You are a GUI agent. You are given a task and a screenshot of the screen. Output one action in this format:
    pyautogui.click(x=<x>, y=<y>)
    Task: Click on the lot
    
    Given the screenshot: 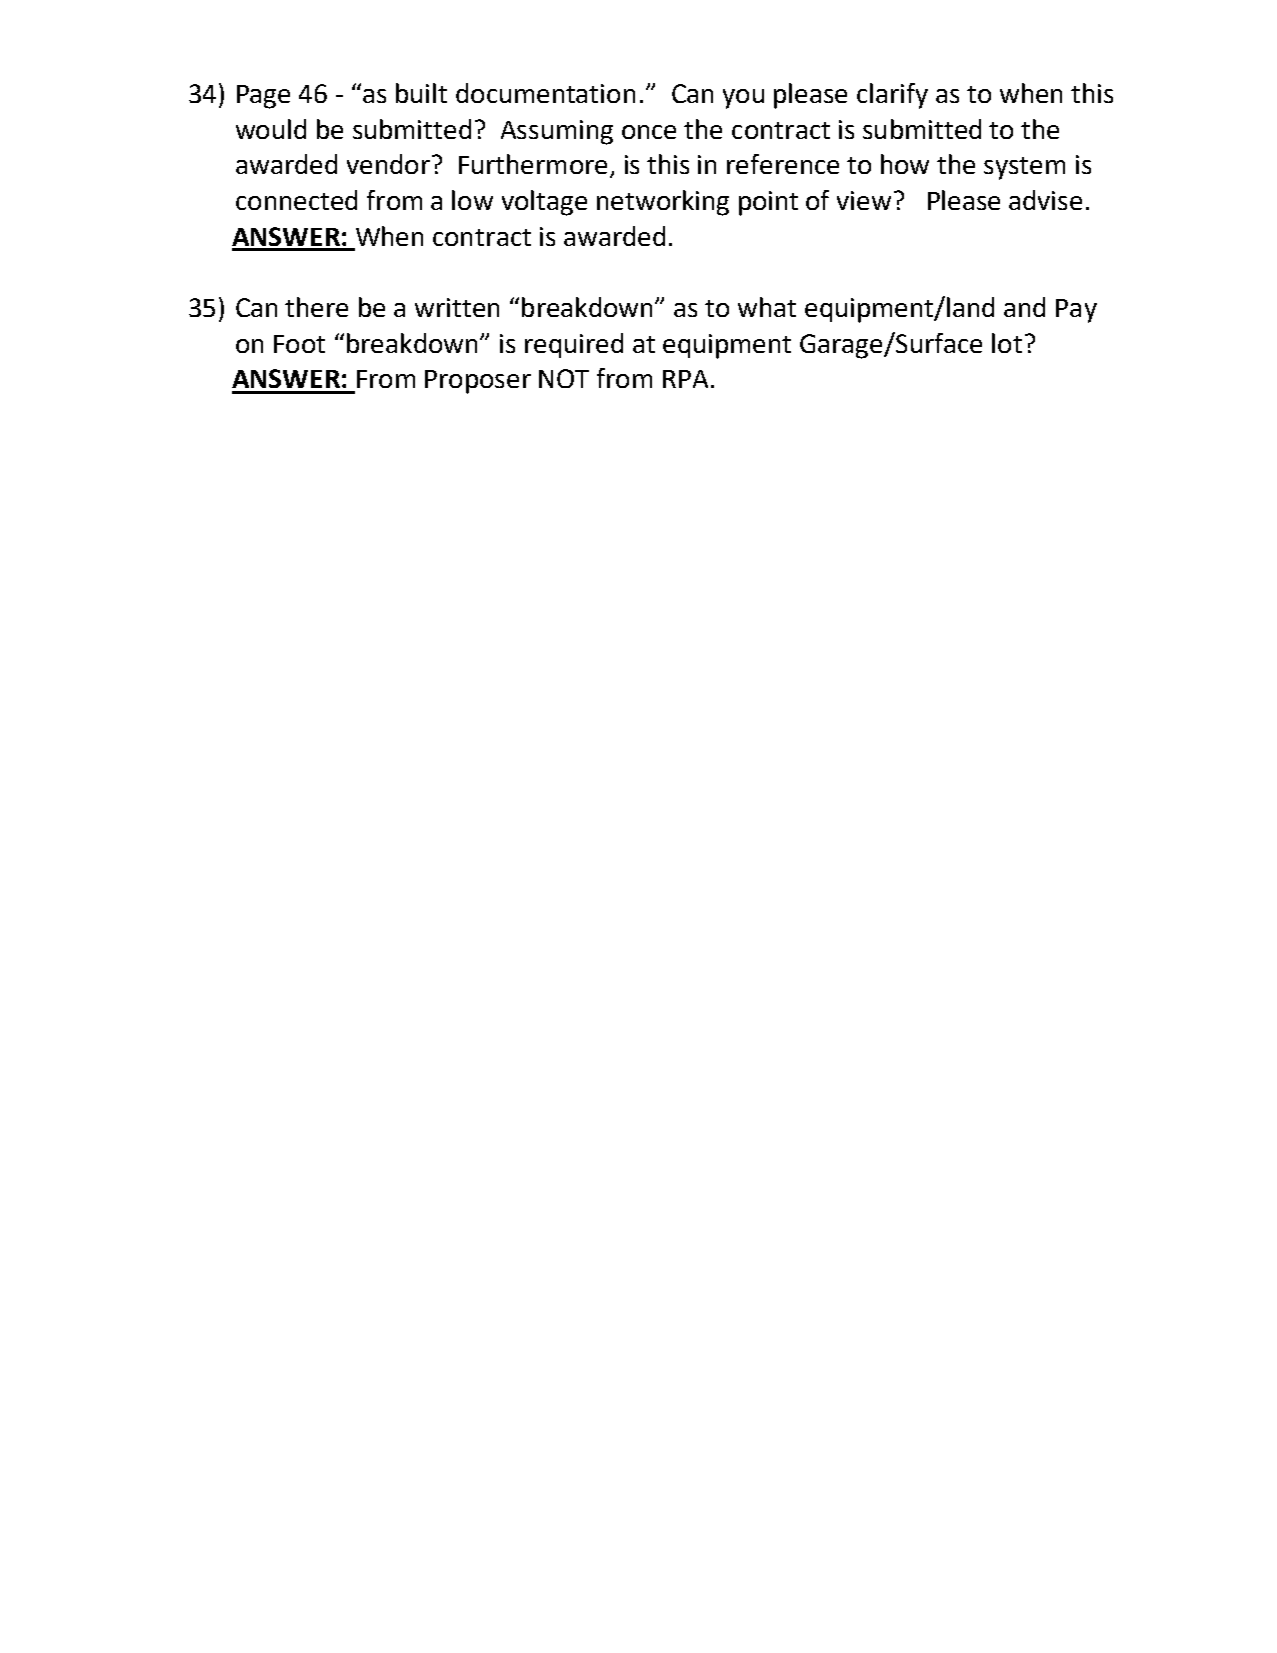 What is the action you would take?
    pyautogui.click(x=1007, y=343)
